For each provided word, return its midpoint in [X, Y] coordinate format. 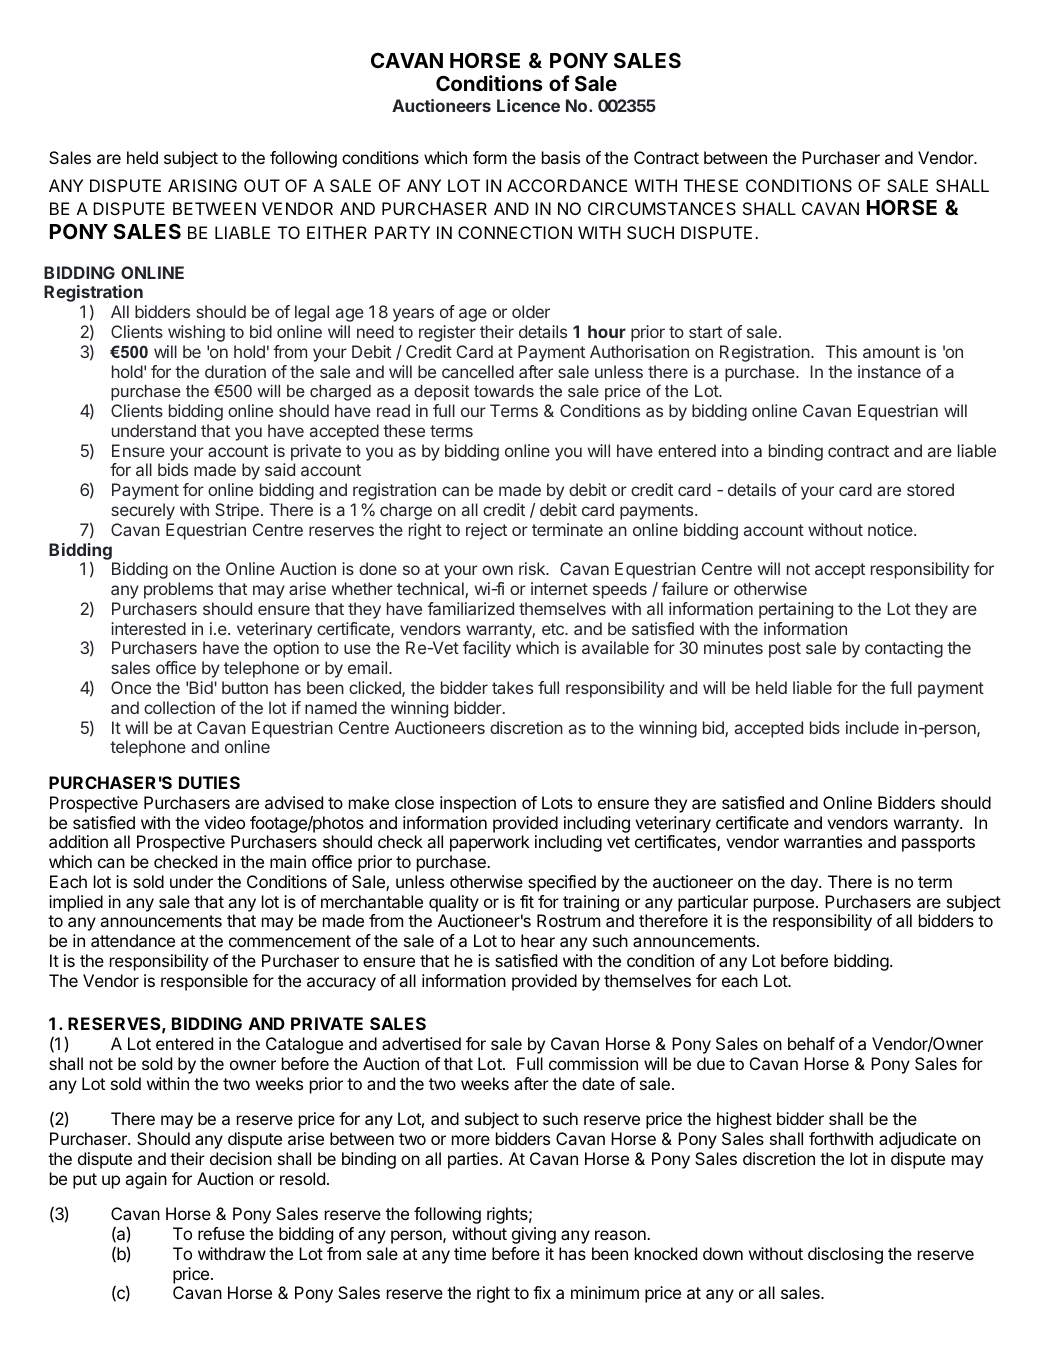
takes [512, 687]
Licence [528, 105]
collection [179, 707]
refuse [221, 1233]
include [872, 727]
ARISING [202, 185]
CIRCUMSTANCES [662, 208]
